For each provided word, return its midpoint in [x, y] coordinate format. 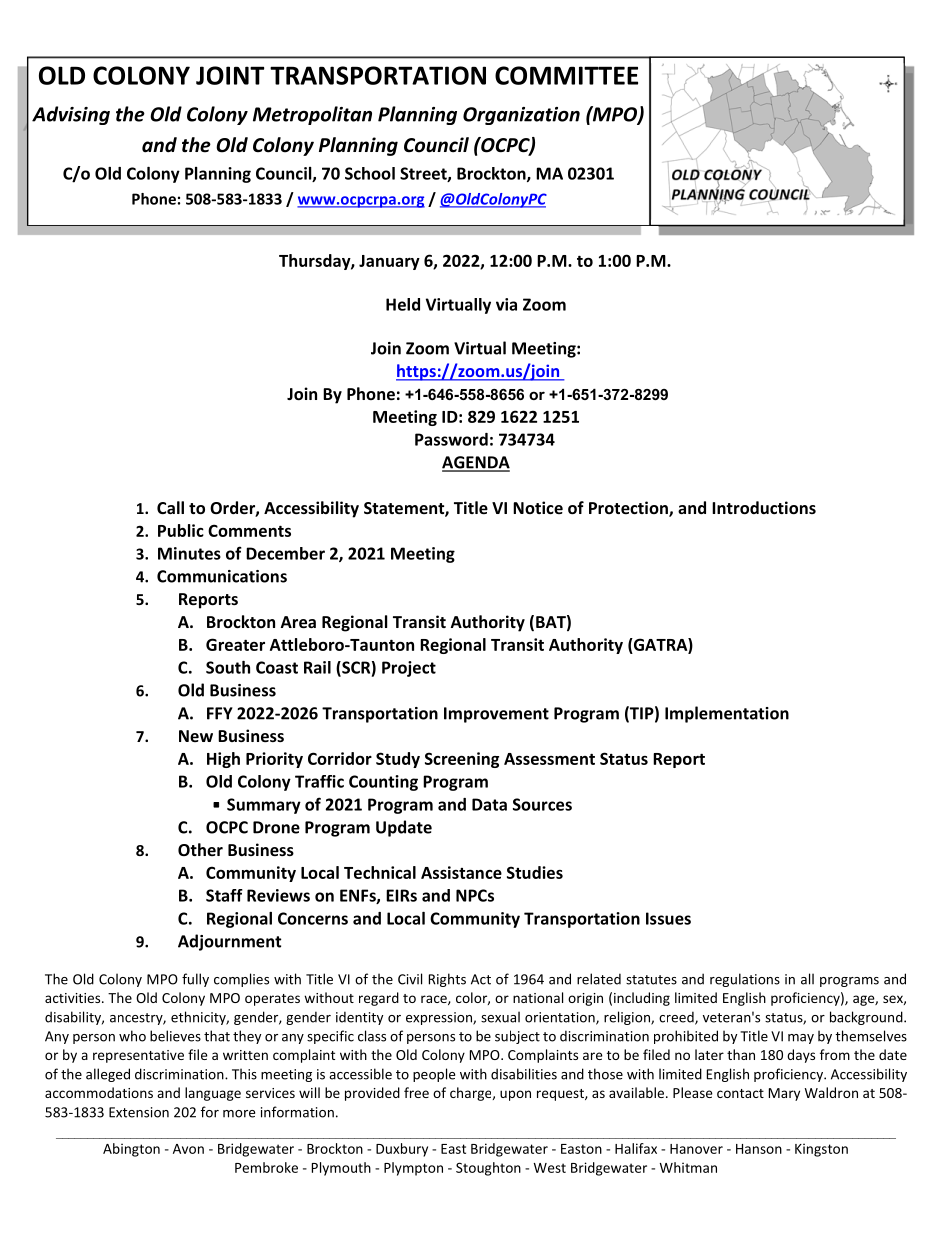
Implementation [727, 714]
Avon [188, 1149]
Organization [521, 116]
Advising [71, 115]
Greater [235, 644]
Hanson [759, 1149]
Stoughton [488, 1169]
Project [409, 669]
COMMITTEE [566, 75]
